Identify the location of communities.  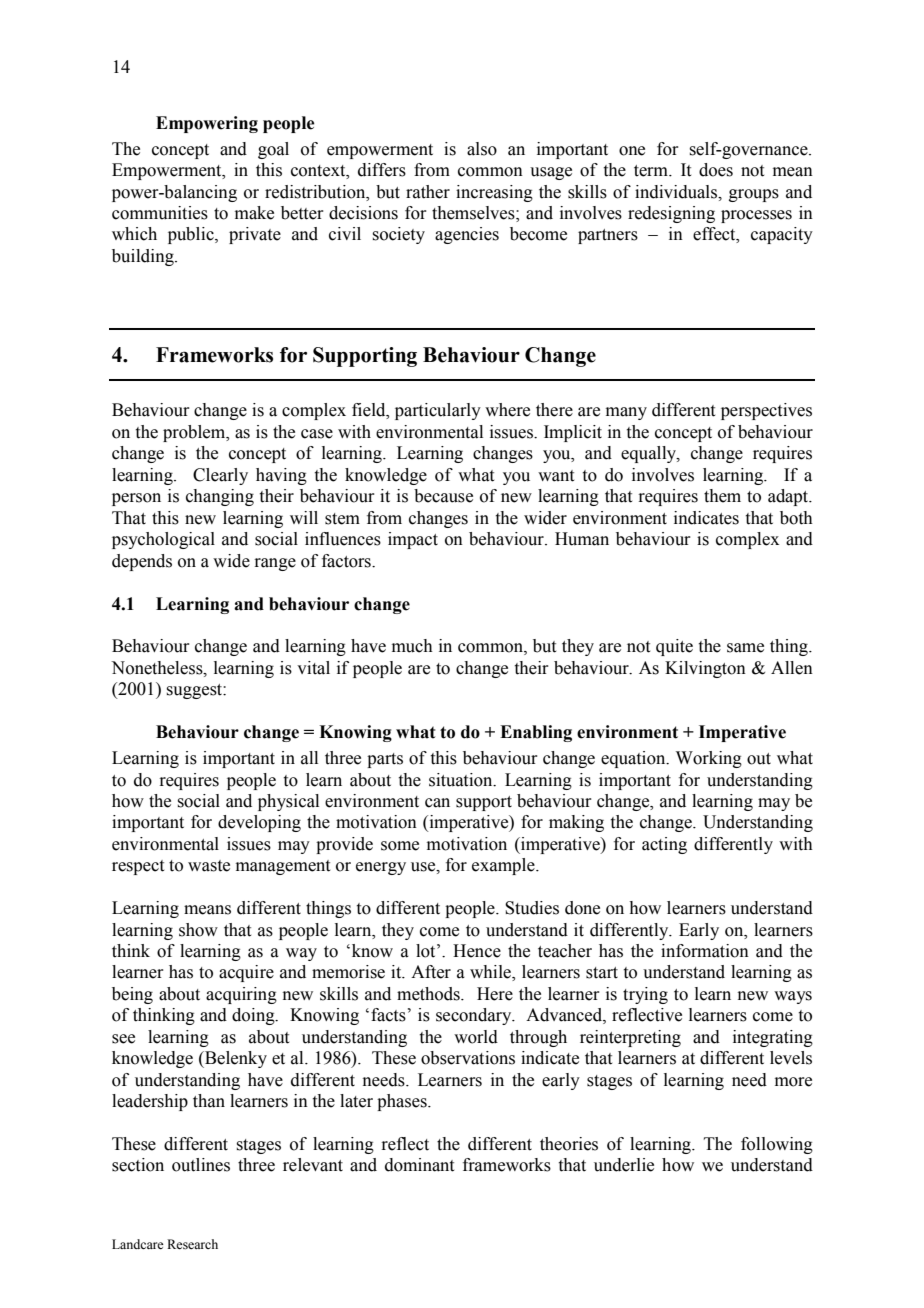
(160, 213).
